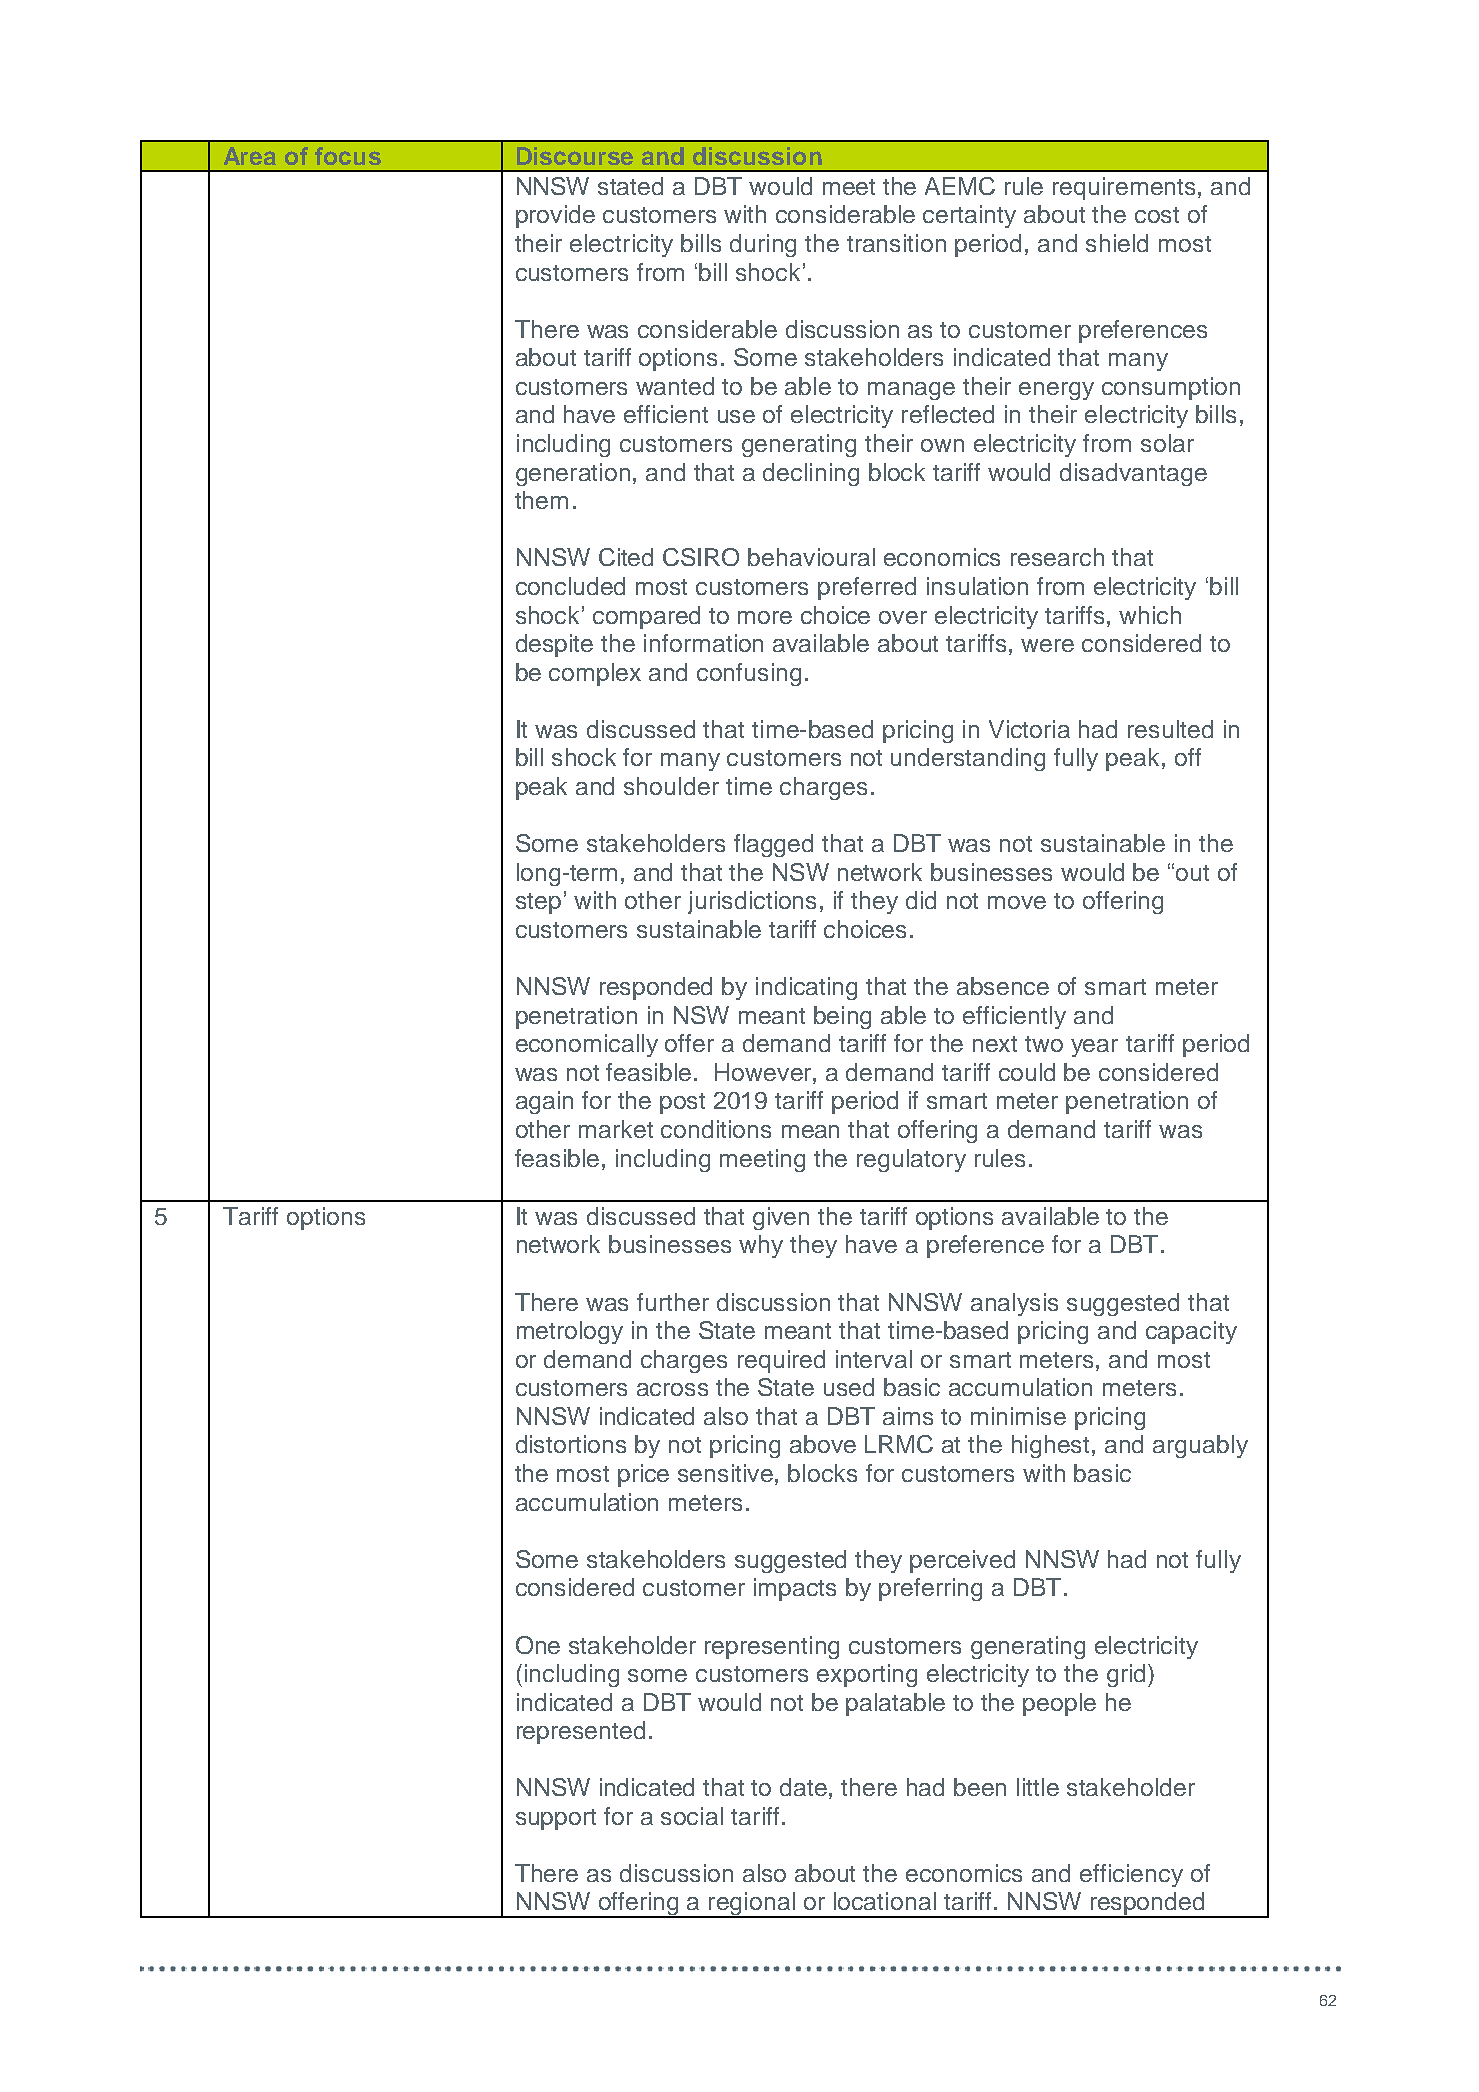 The height and width of the screenshot is (2092, 1479). What do you see at coordinates (842, 1017) in the screenshot?
I see `being` at bounding box center [842, 1017].
